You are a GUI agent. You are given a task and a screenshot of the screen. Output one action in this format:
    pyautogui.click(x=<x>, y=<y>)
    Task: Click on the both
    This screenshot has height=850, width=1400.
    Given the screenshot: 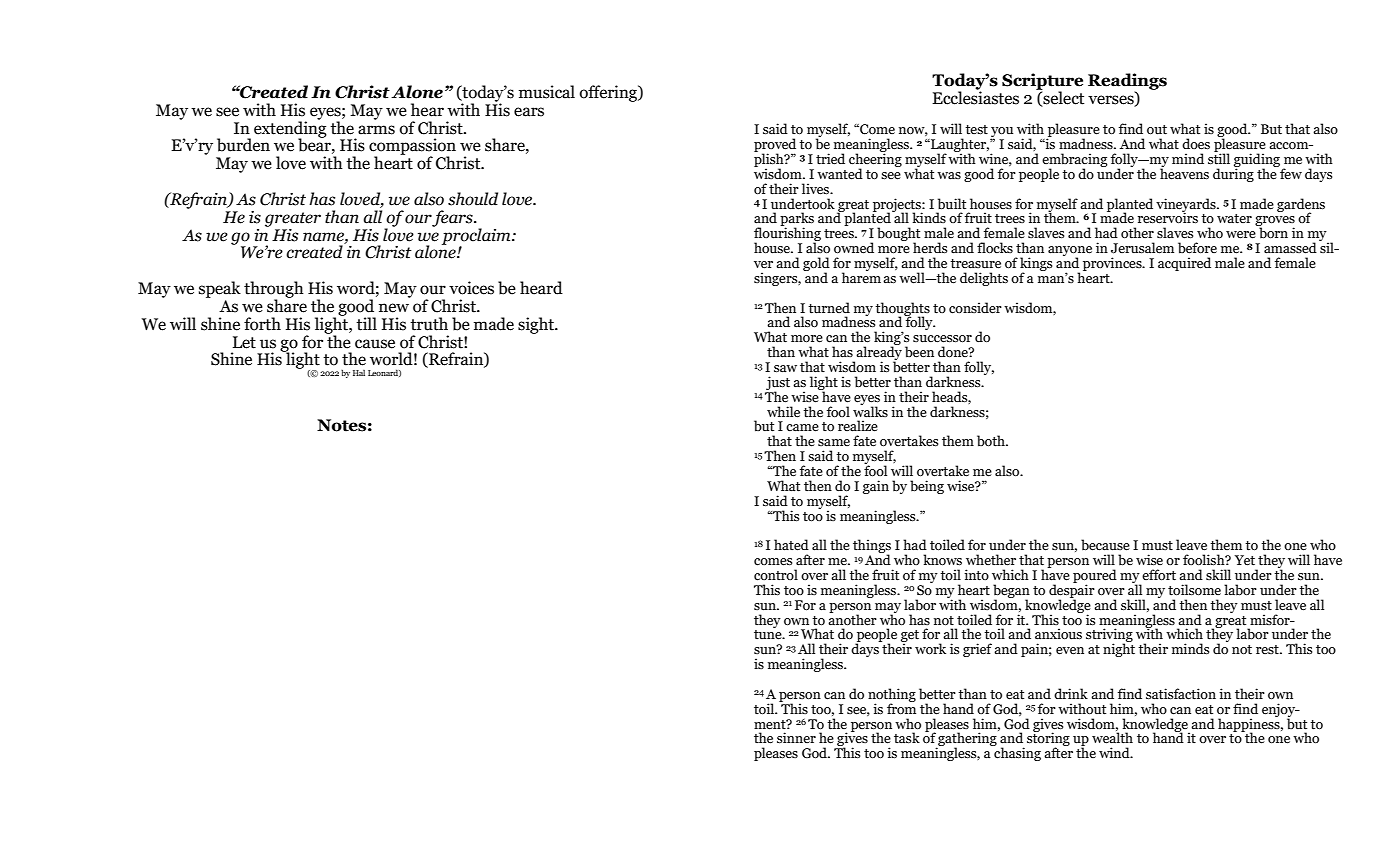 What is the action you would take?
    pyautogui.click(x=992, y=441)
